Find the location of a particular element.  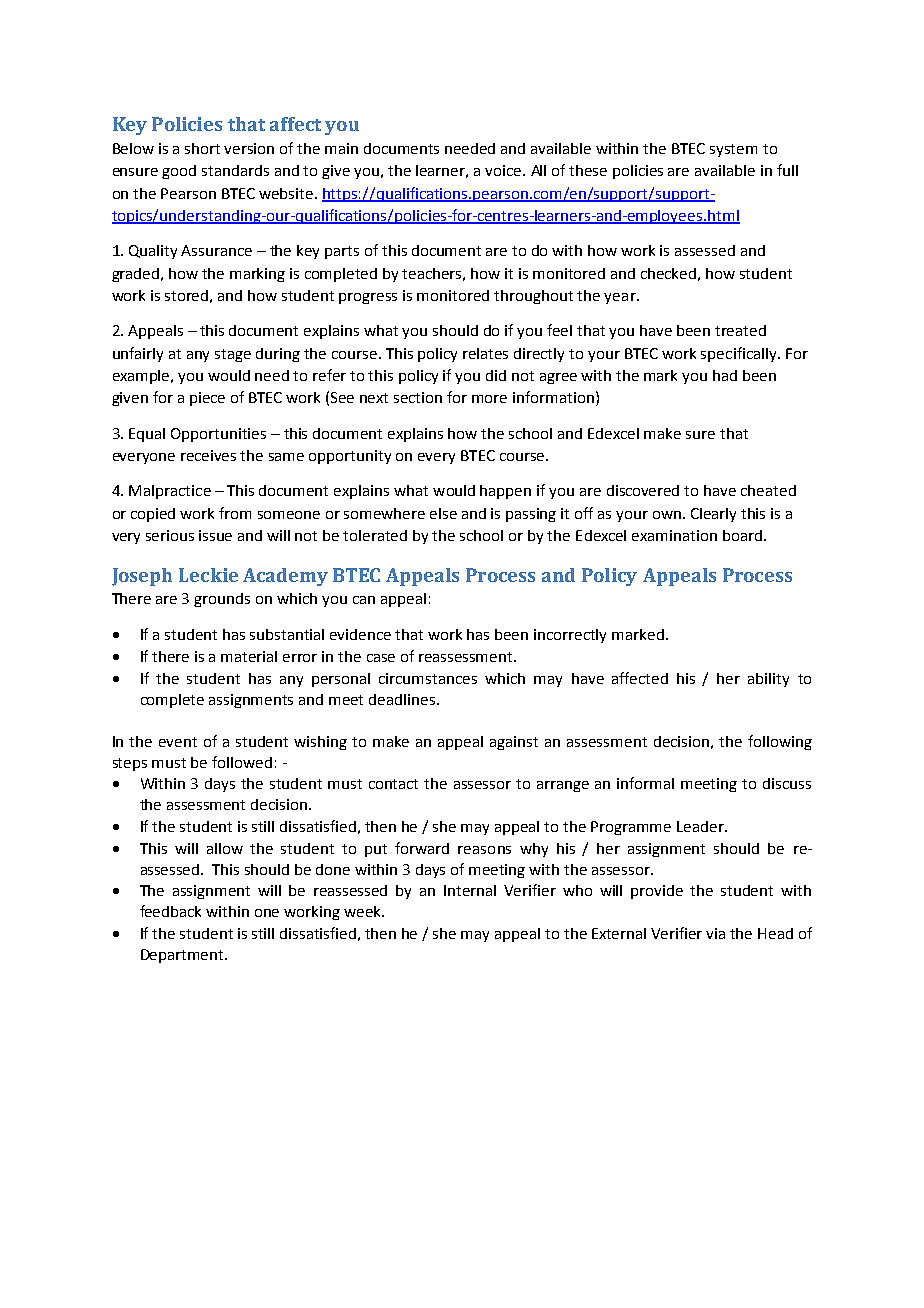

had is located at coordinates (725, 375).
